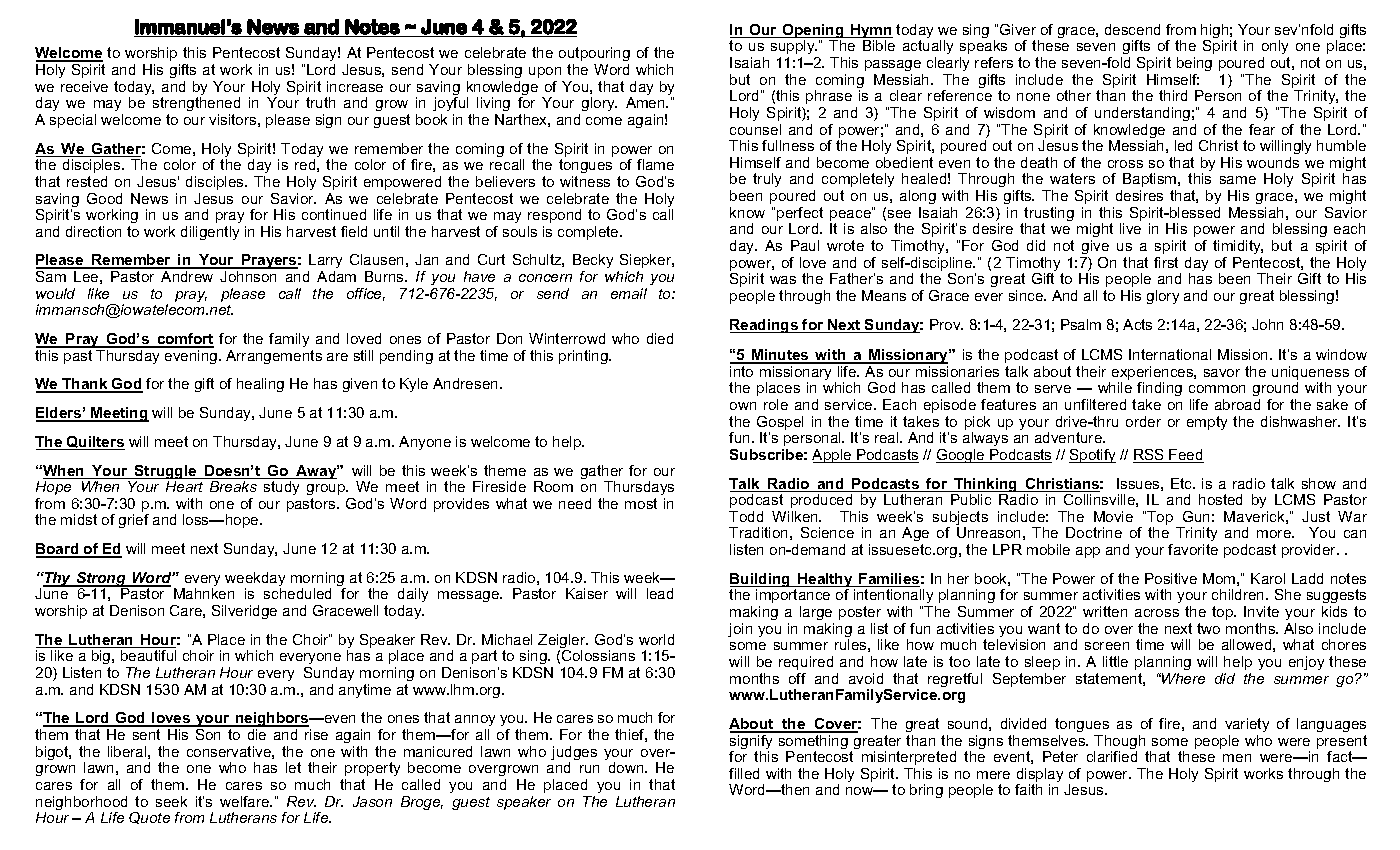  What do you see at coordinates (184, 340) in the screenshot?
I see `comfort` at bounding box center [184, 340].
